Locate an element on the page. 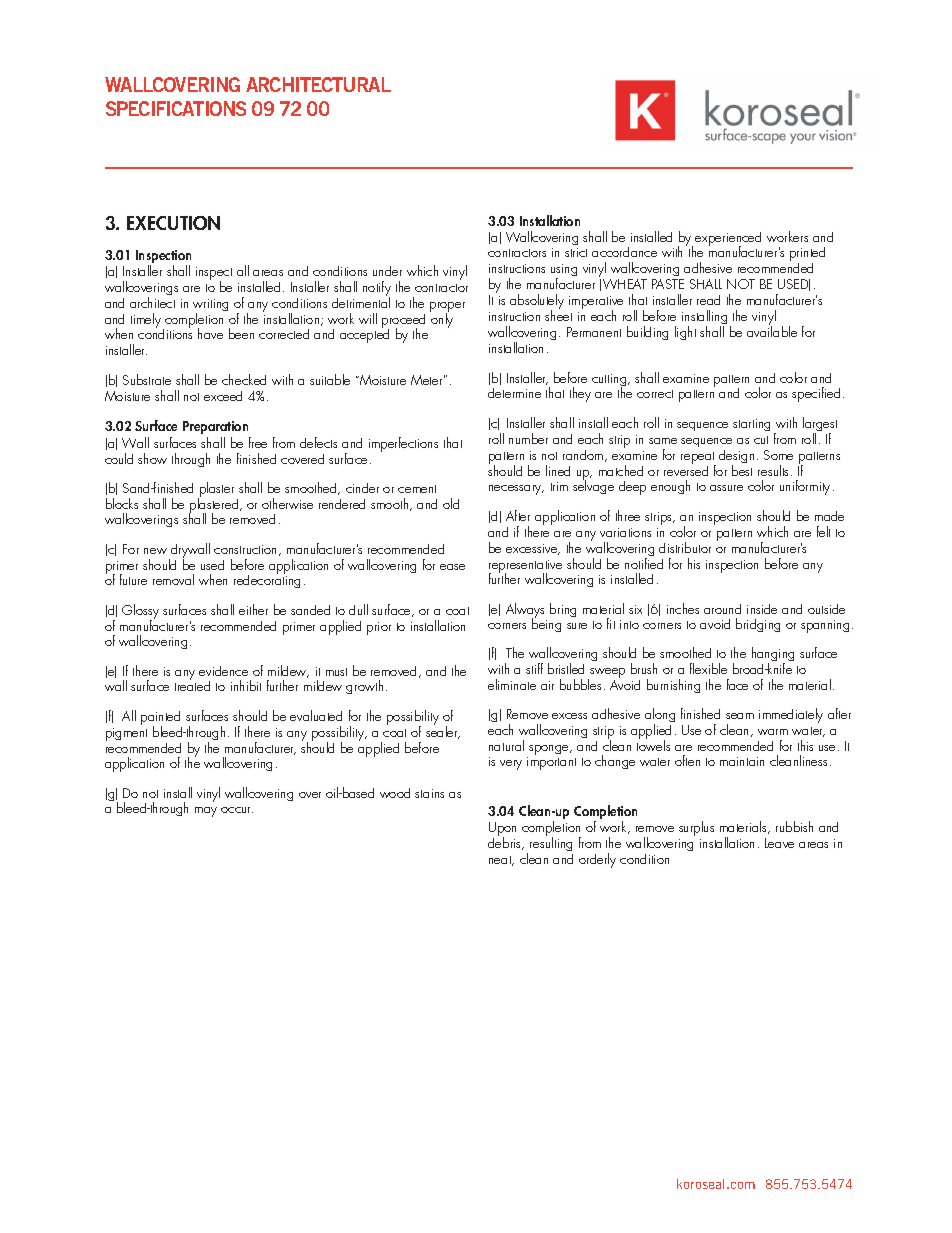  evidence is located at coordinates (223, 671).
